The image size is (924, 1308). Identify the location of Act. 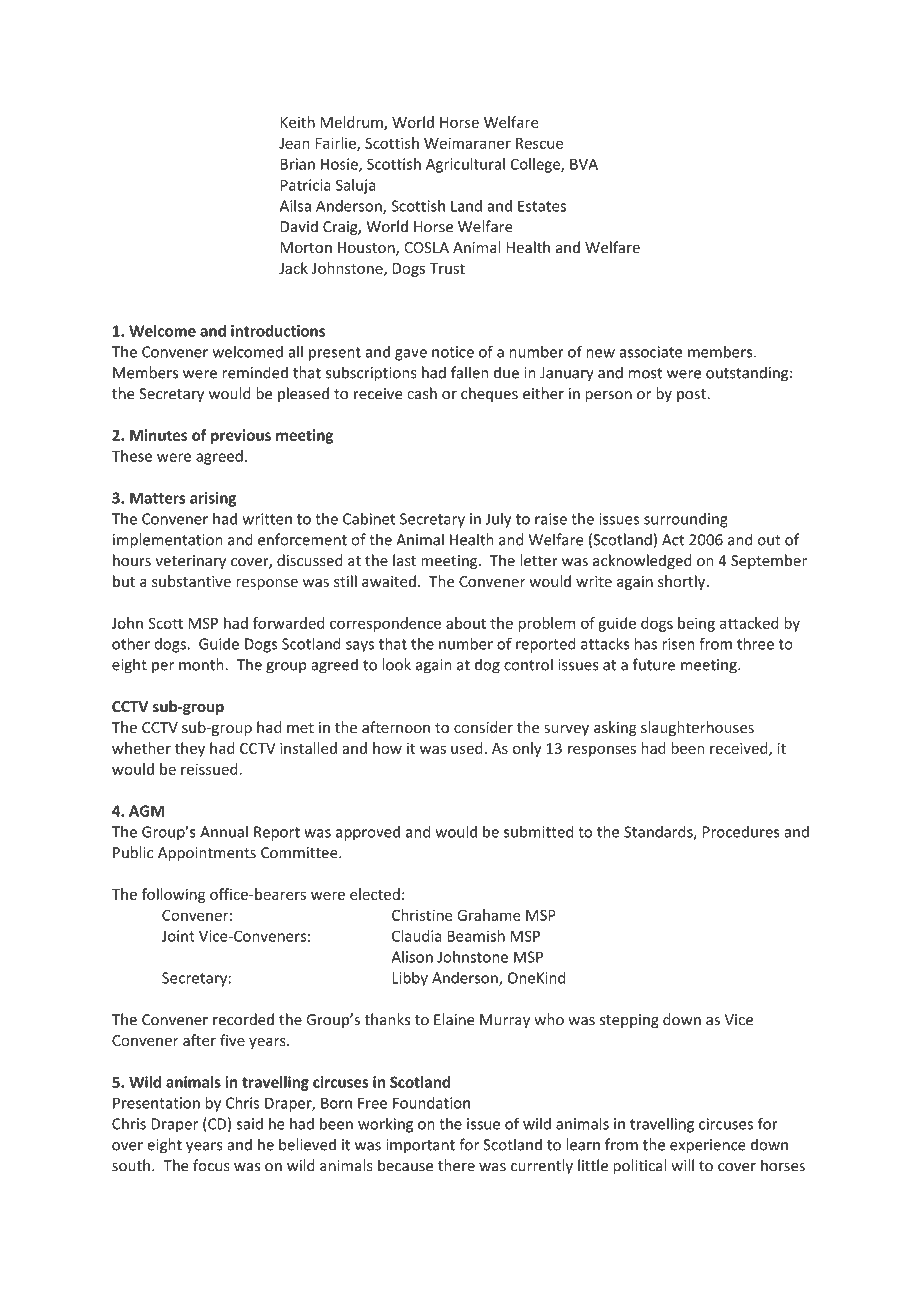
(673, 540).
